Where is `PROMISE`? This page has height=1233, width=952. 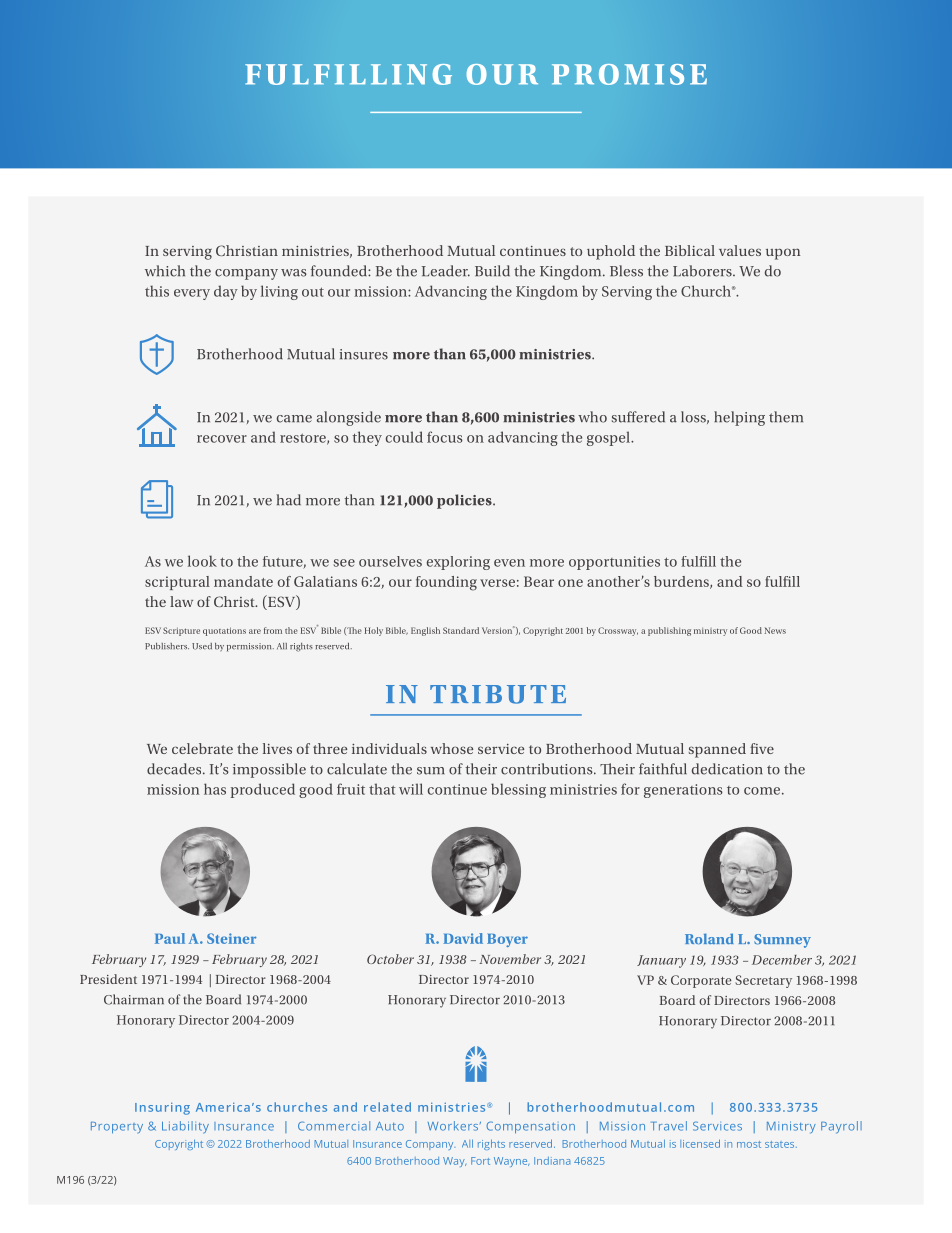 PROMISE is located at coordinates (629, 74).
